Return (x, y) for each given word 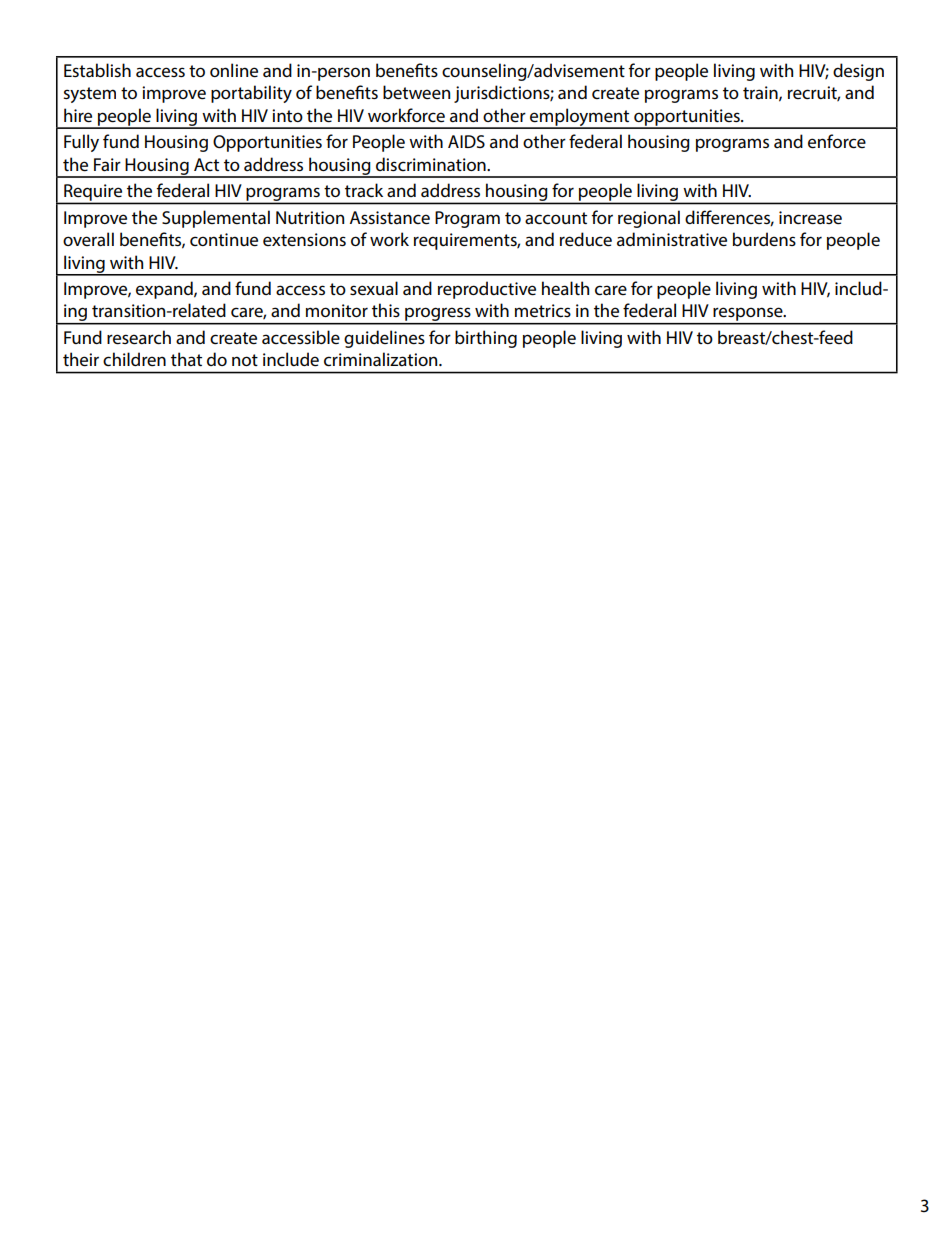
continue (224, 240)
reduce (586, 239)
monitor (337, 310)
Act (206, 164)
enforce (837, 141)
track (364, 190)
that (186, 359)
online (234, 70)
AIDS (466, 141)
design (858, 72)
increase (810, 218)
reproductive (487, 290)
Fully (81, 143)
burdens (764, 239)
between (416, 92)
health (565, 288)
